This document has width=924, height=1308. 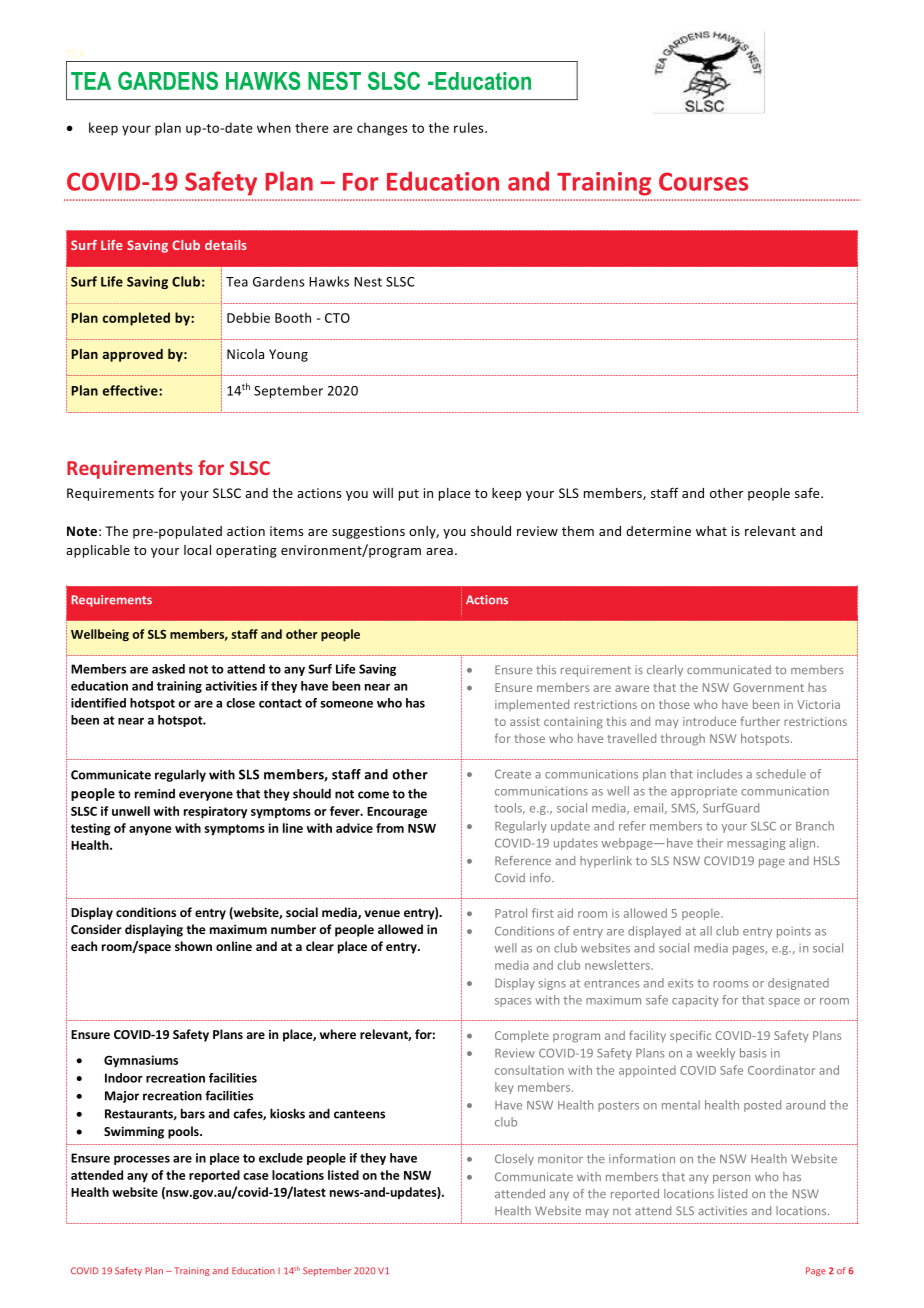 I want to click on when, so click(x=274, y=127).
